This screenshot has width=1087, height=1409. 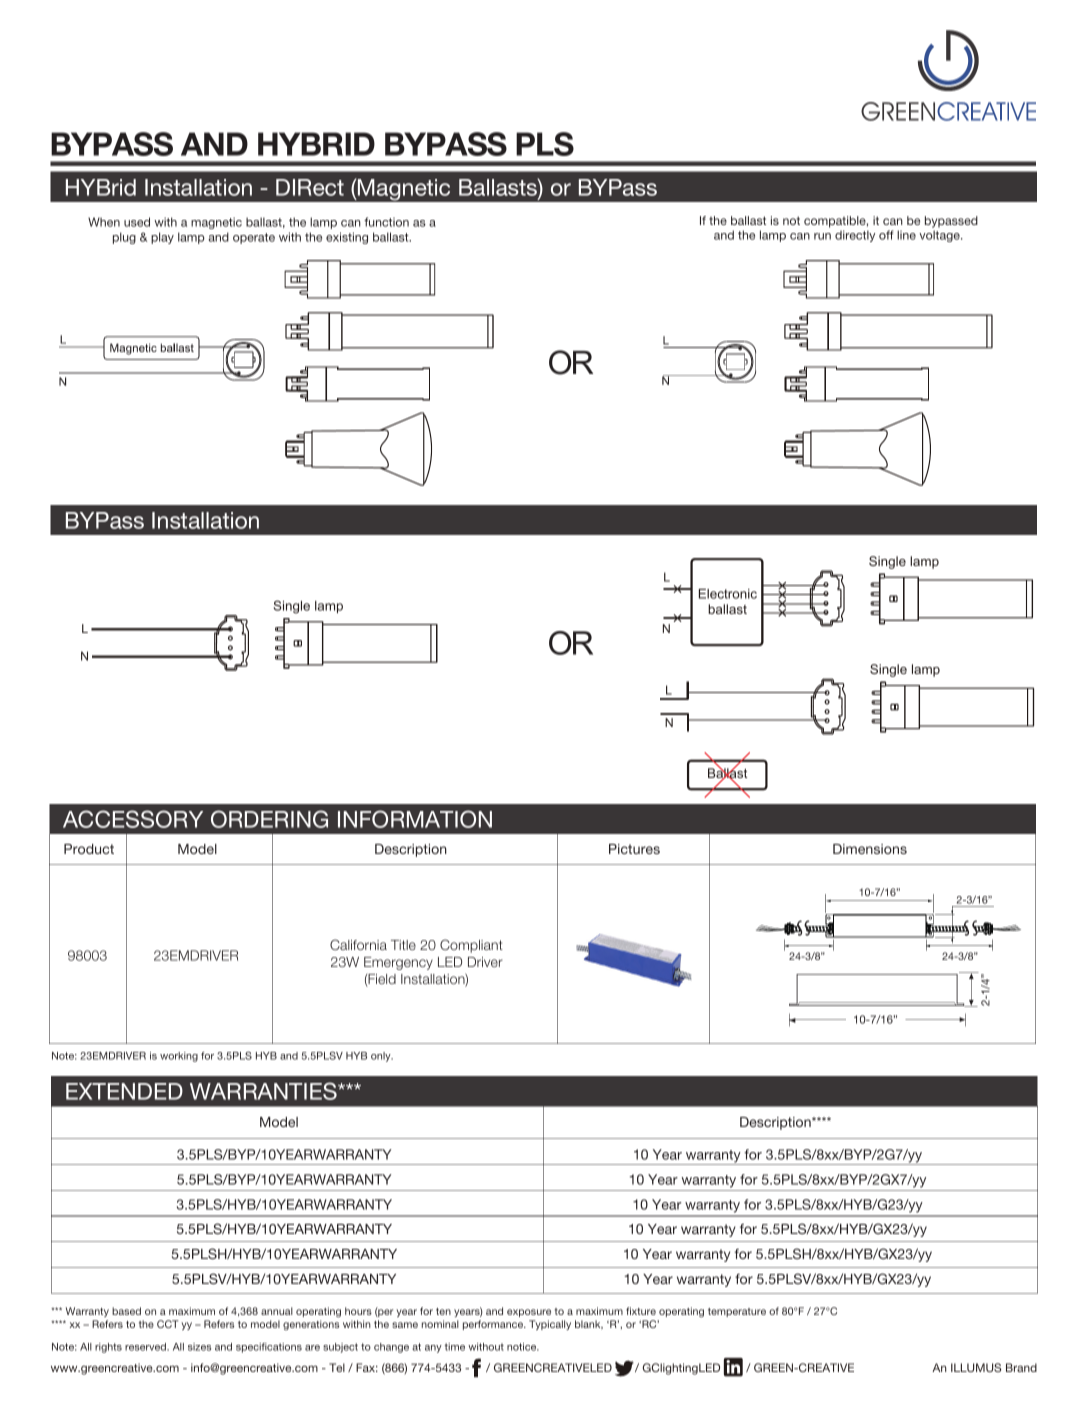 What do you see at coordinates (133, 819) in the screenshot?
I see `ACCESSORY` at bounding box center [133, 819].
